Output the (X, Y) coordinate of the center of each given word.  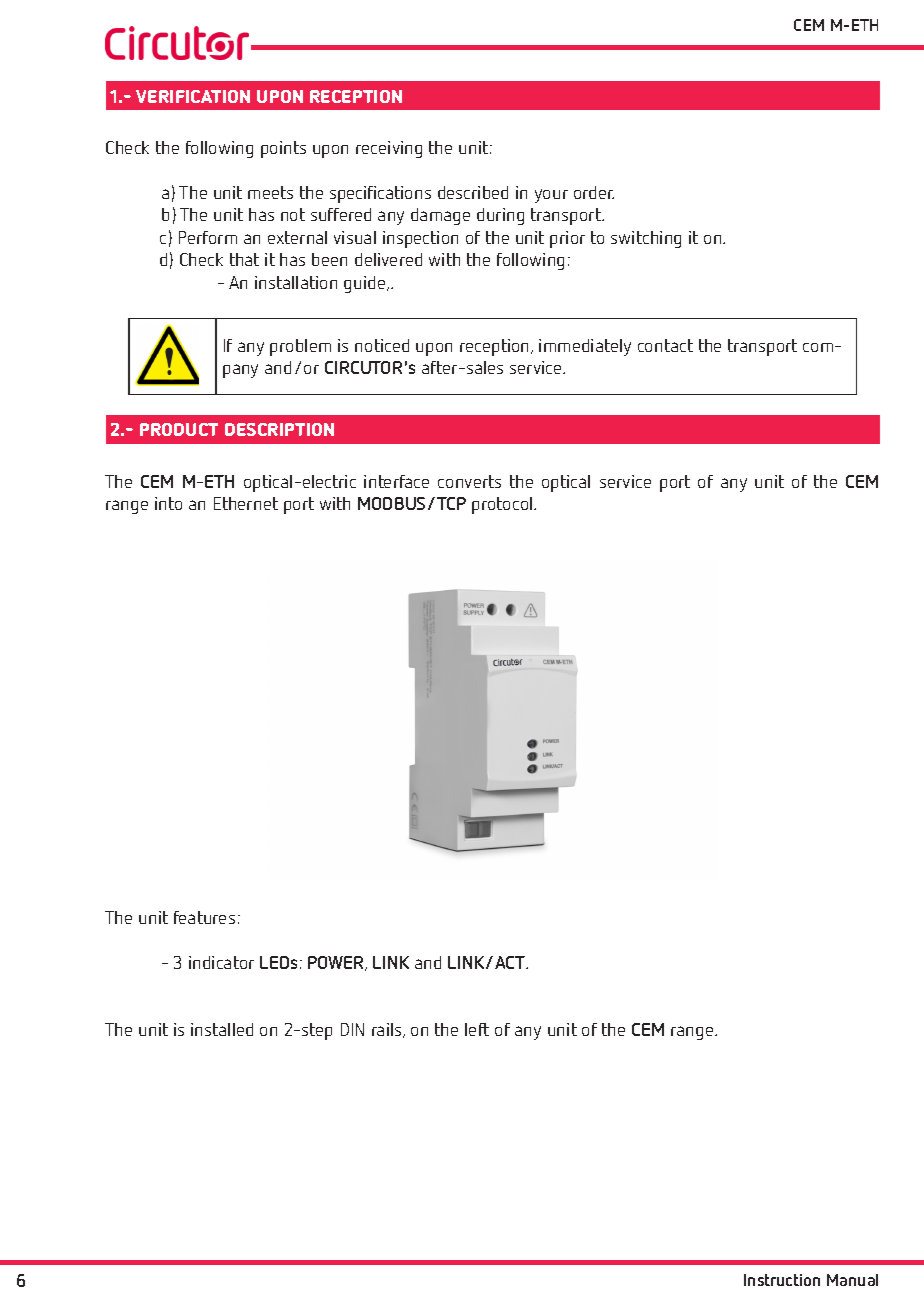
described (473, 192)
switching (646, 239)
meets (270, 192)
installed (222, 1029)
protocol (503, 505)
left (477, 1029)
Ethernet (246, 503)
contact (665, 345)
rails (388, 1030)
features (204, 917)
